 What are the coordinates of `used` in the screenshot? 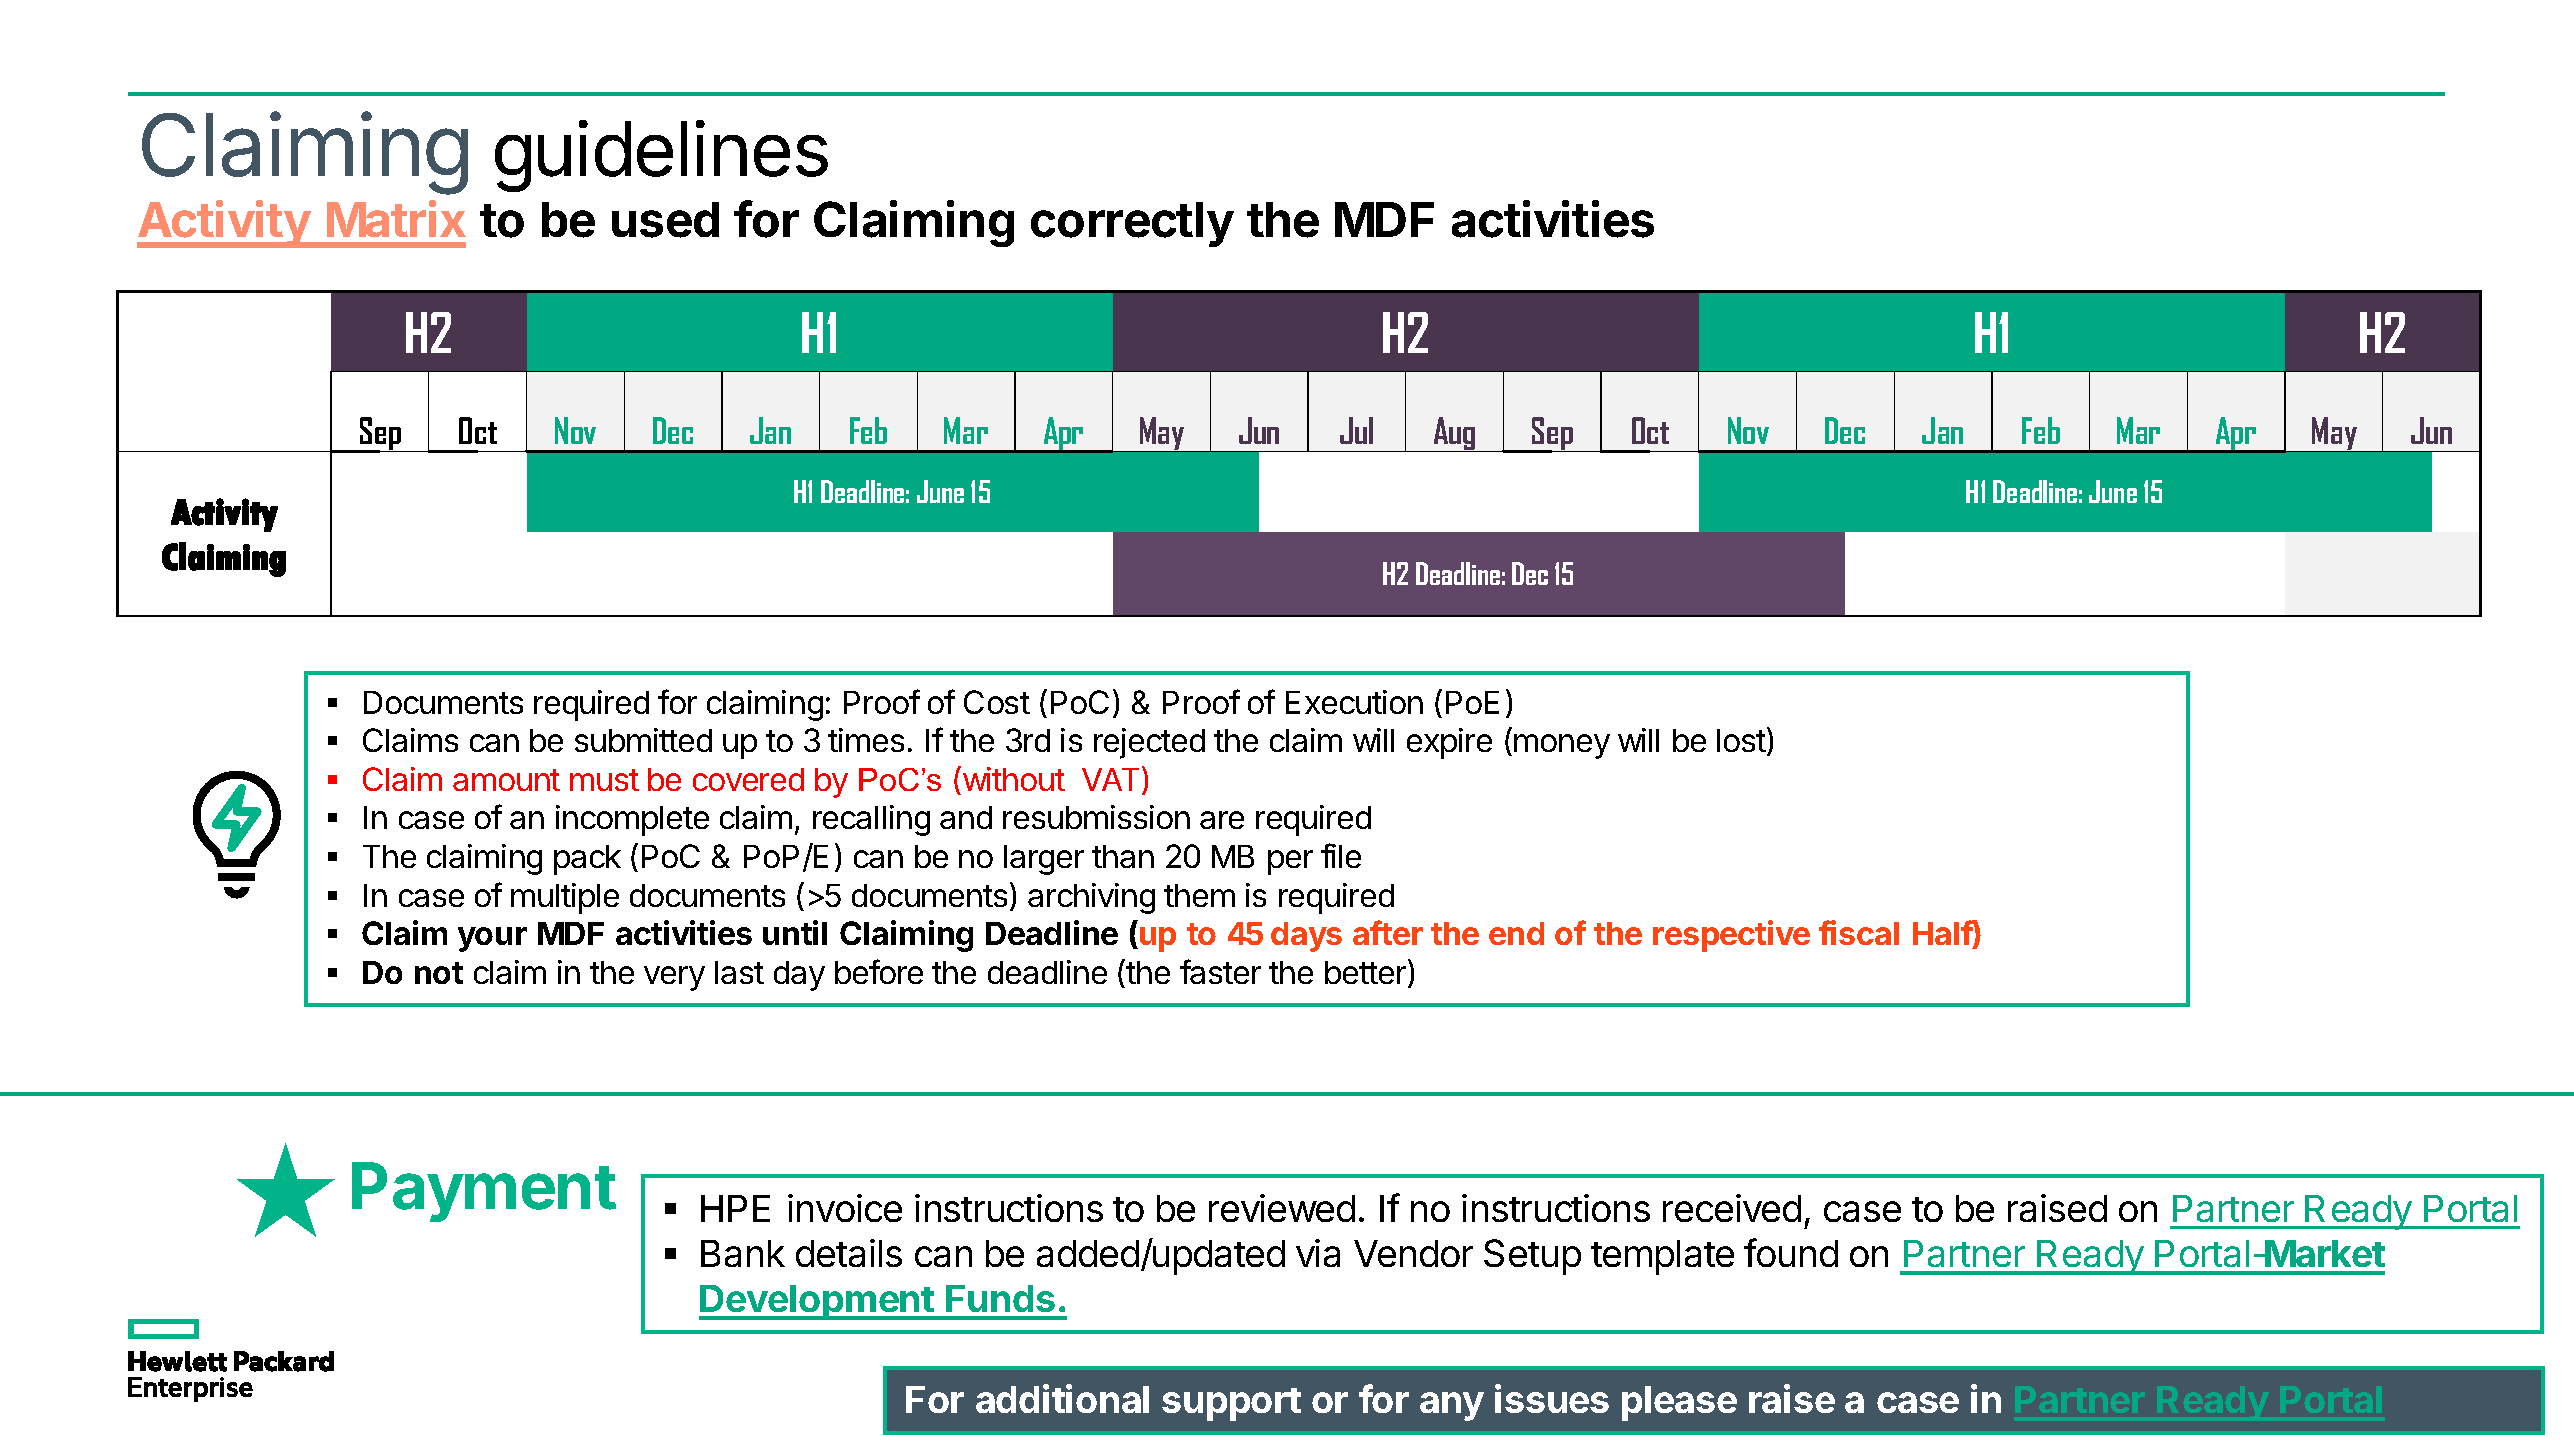 It's located at (665, 220).
